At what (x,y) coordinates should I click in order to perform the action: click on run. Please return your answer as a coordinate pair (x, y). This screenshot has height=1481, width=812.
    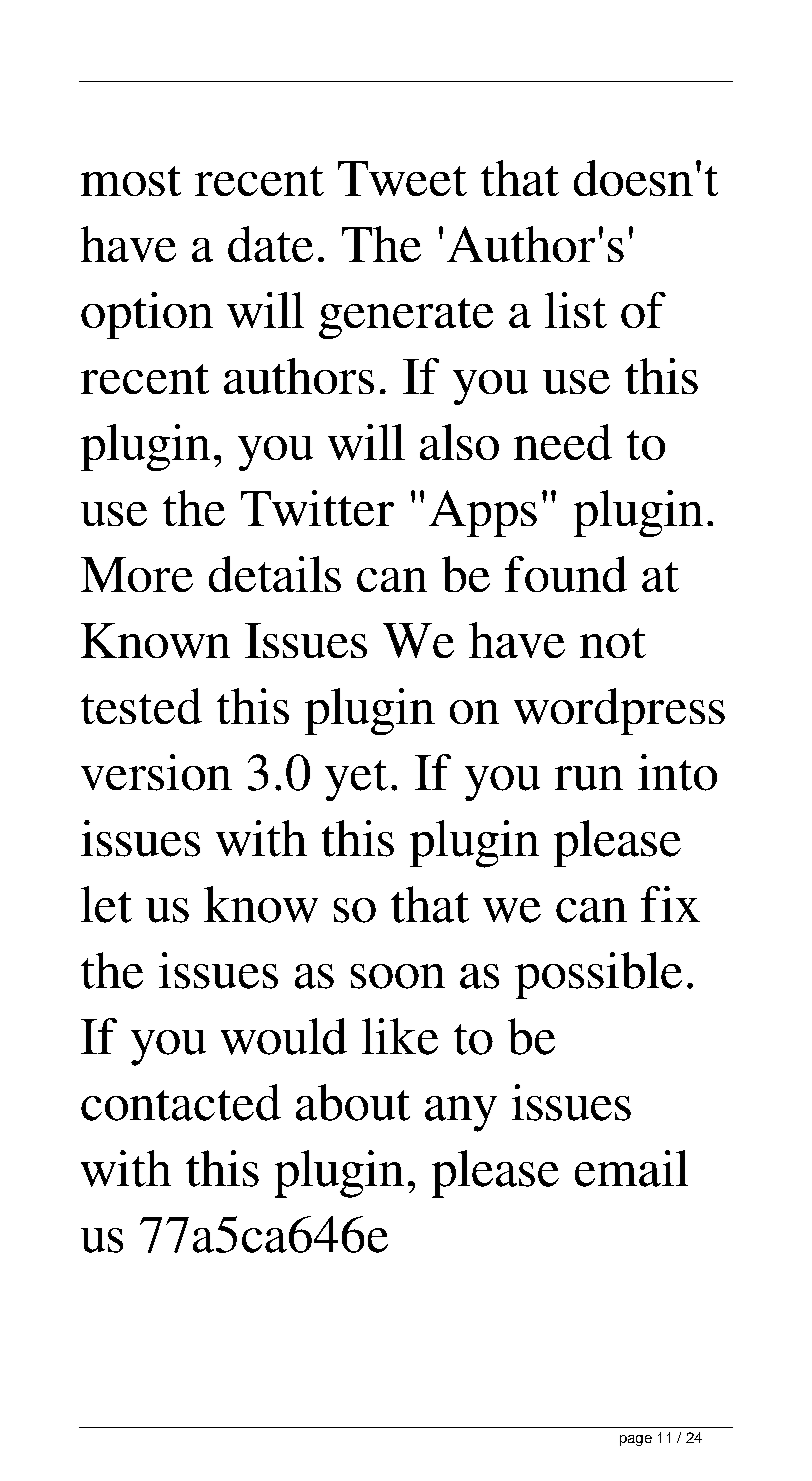
    Looking at the image, I should click on (589, 778).
